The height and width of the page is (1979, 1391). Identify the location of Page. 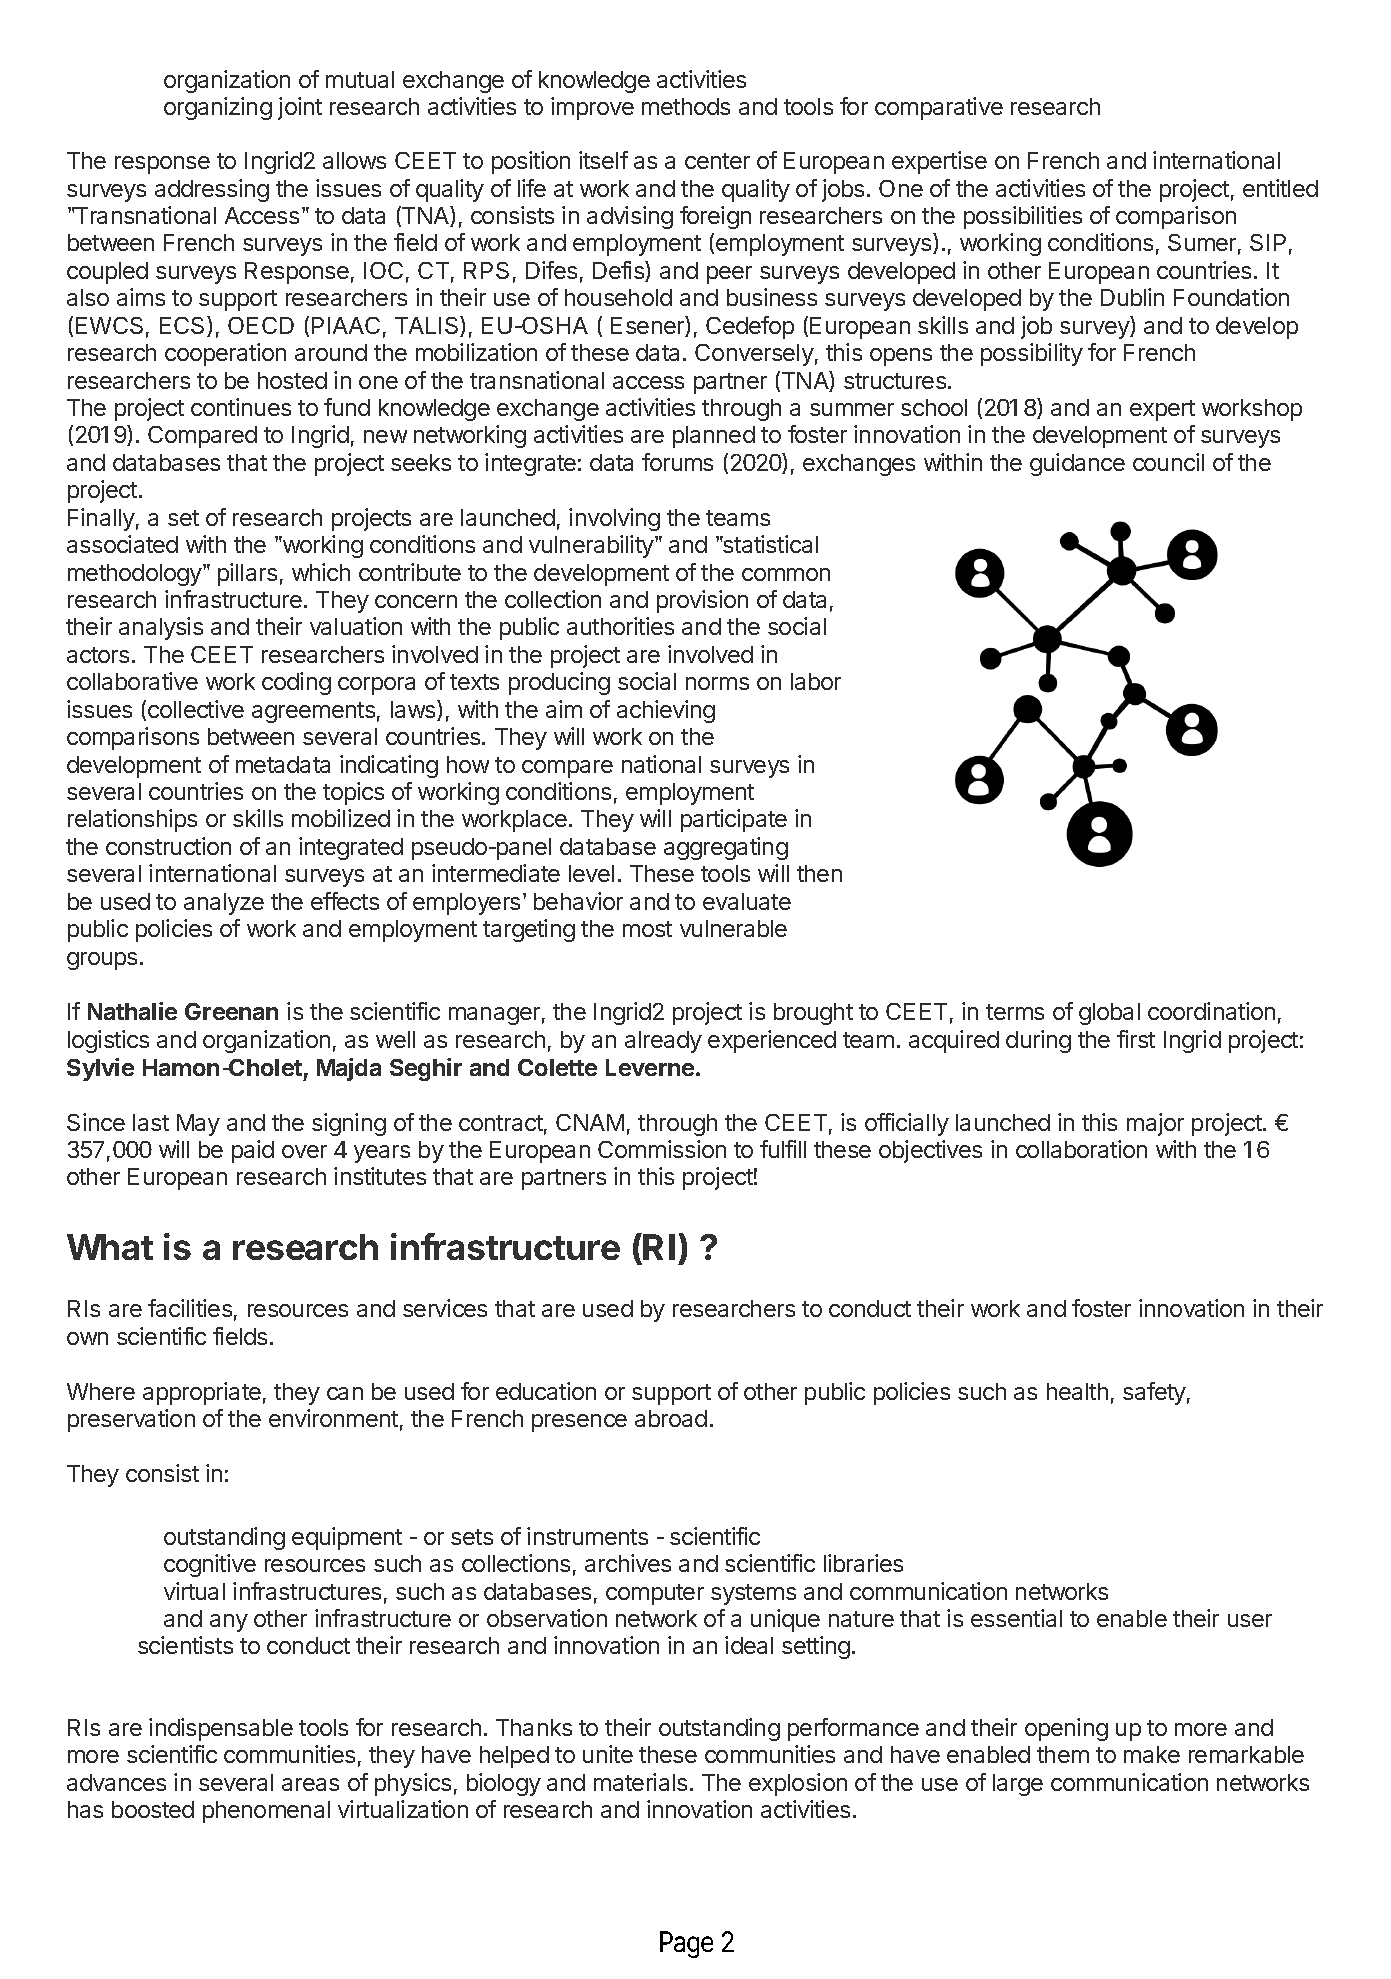
(686, 1944).
